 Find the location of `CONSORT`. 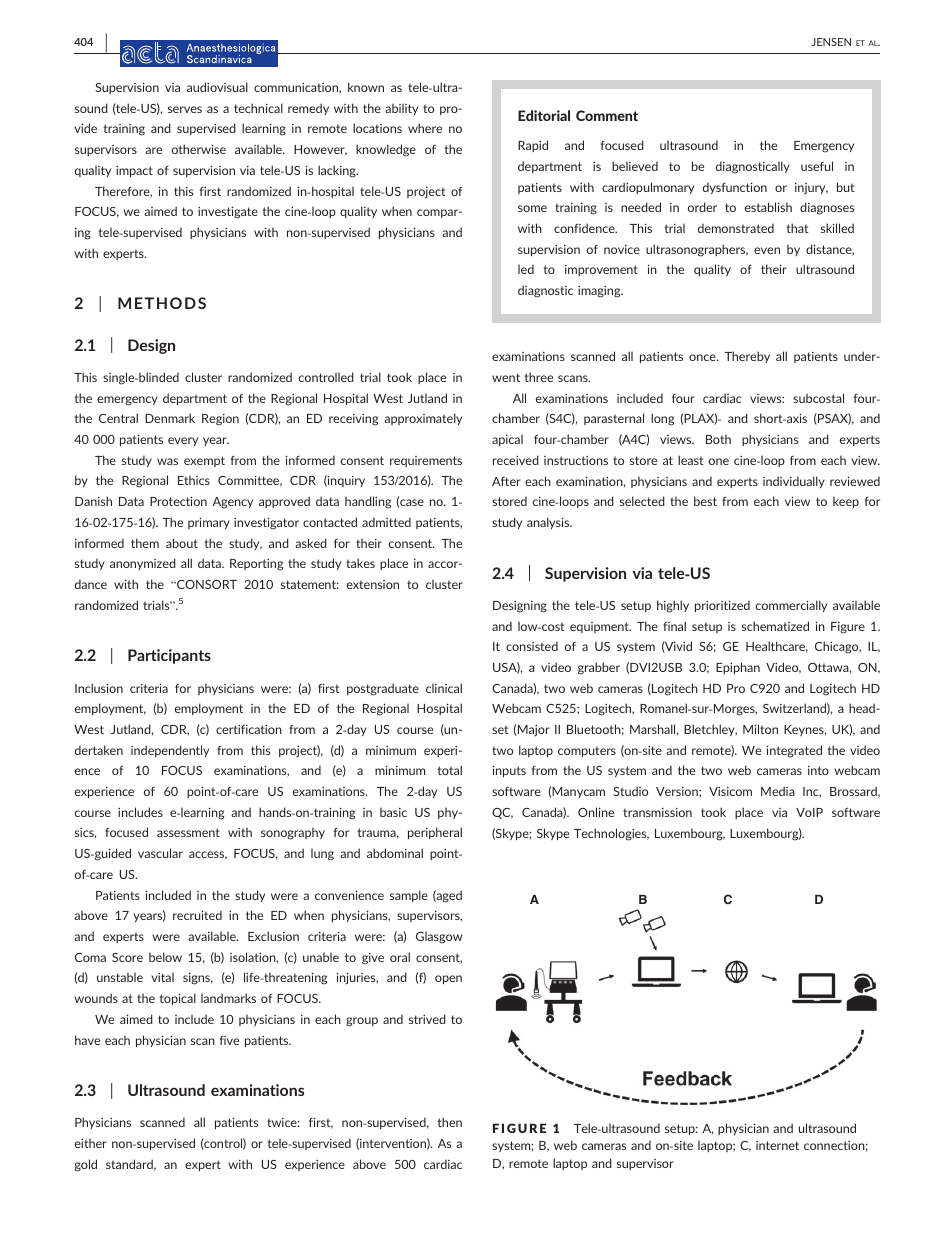

CONSORT is located at coordinates (206, 584).
